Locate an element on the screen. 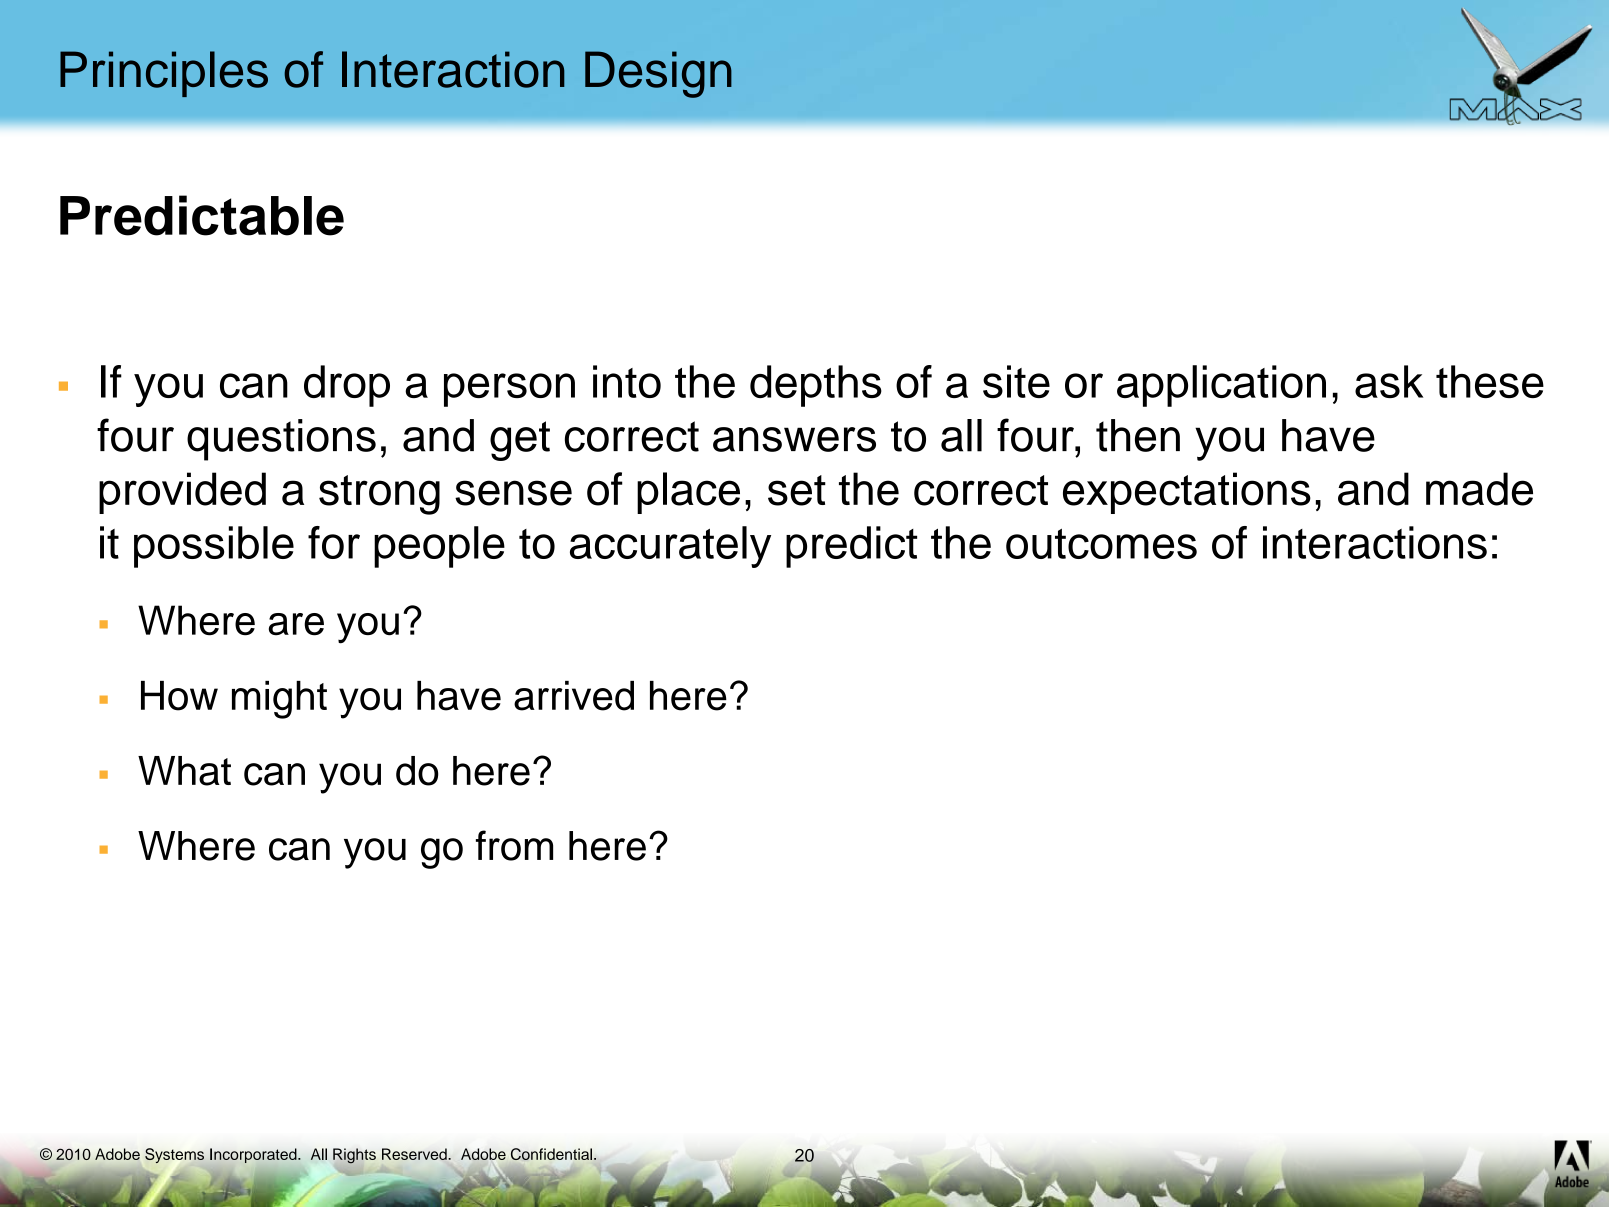  Principles is located at coordinates (164, 74).
